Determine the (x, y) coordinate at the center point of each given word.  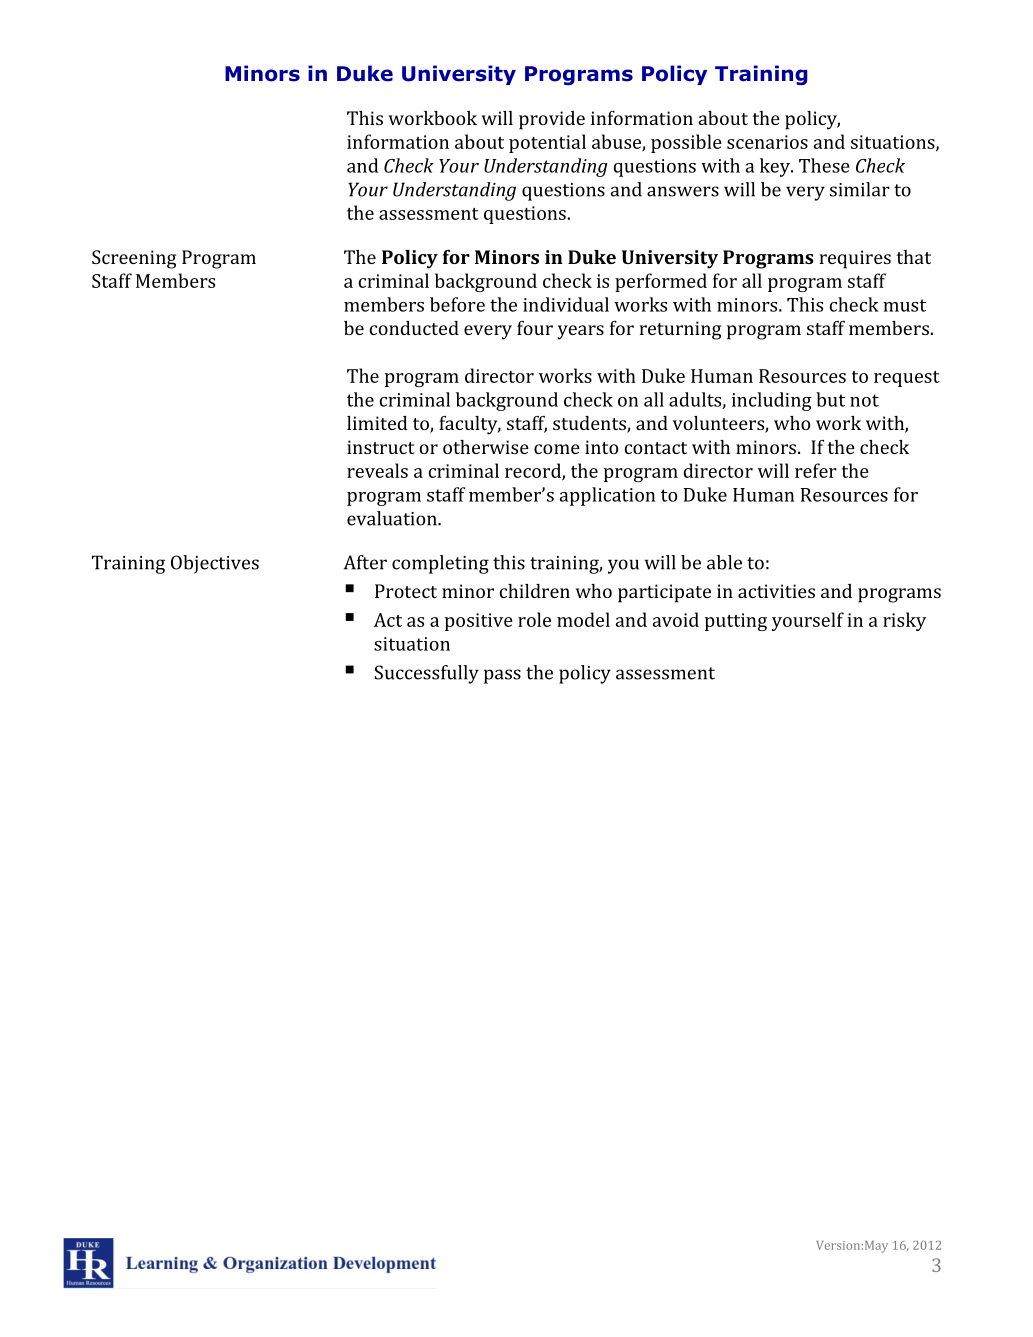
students (590, 424)
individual (566, 304)
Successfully (427, 674)
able (724, 562)
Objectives (215, 564)
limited (377, 423)
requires (855, 259)
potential (547, 143)
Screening (134, 259)
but (830, 399)
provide (552, 120)
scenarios (767, 142)
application (607, 496)
